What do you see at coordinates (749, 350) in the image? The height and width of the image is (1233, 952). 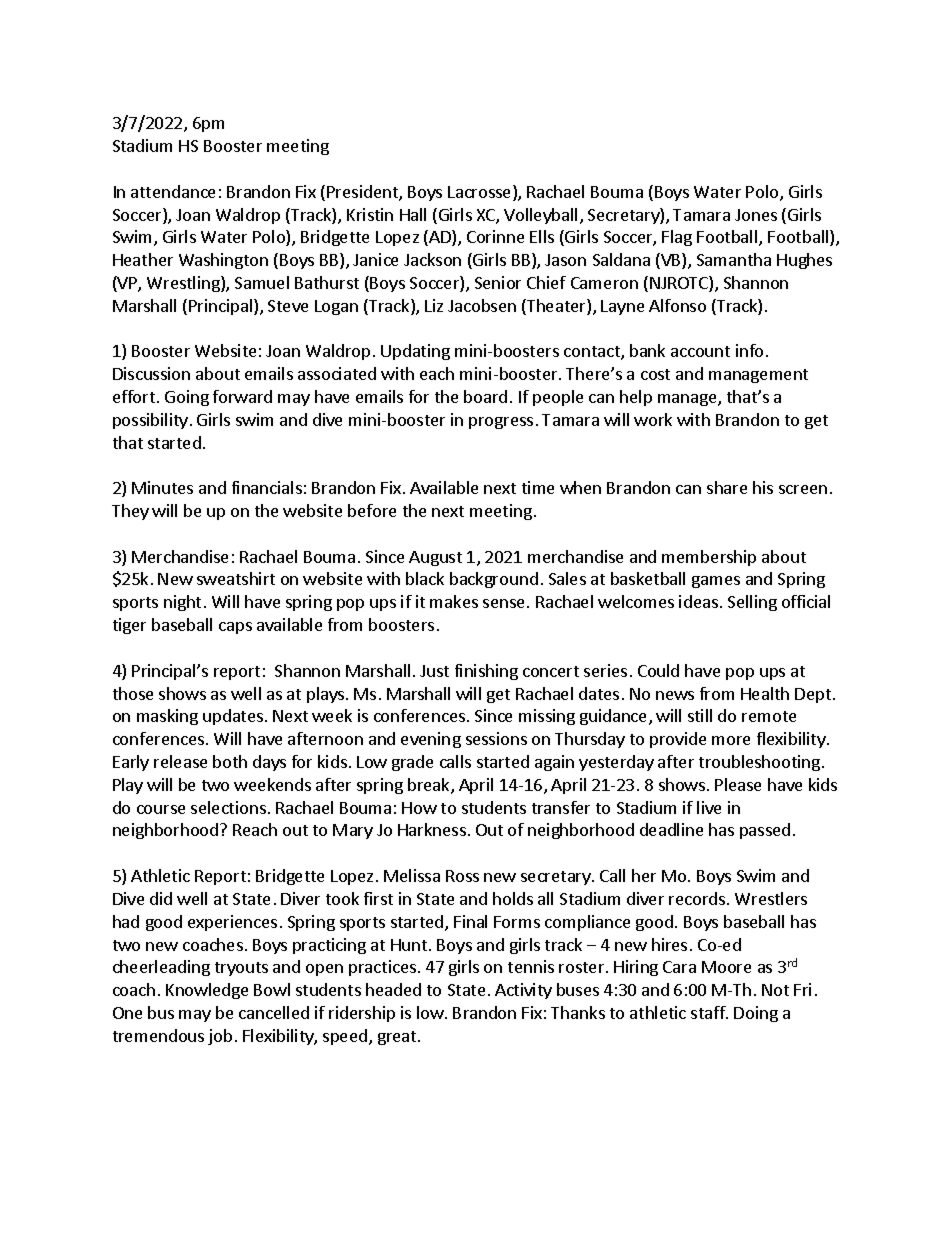 I see `info` at bounding box center [749, 350].
